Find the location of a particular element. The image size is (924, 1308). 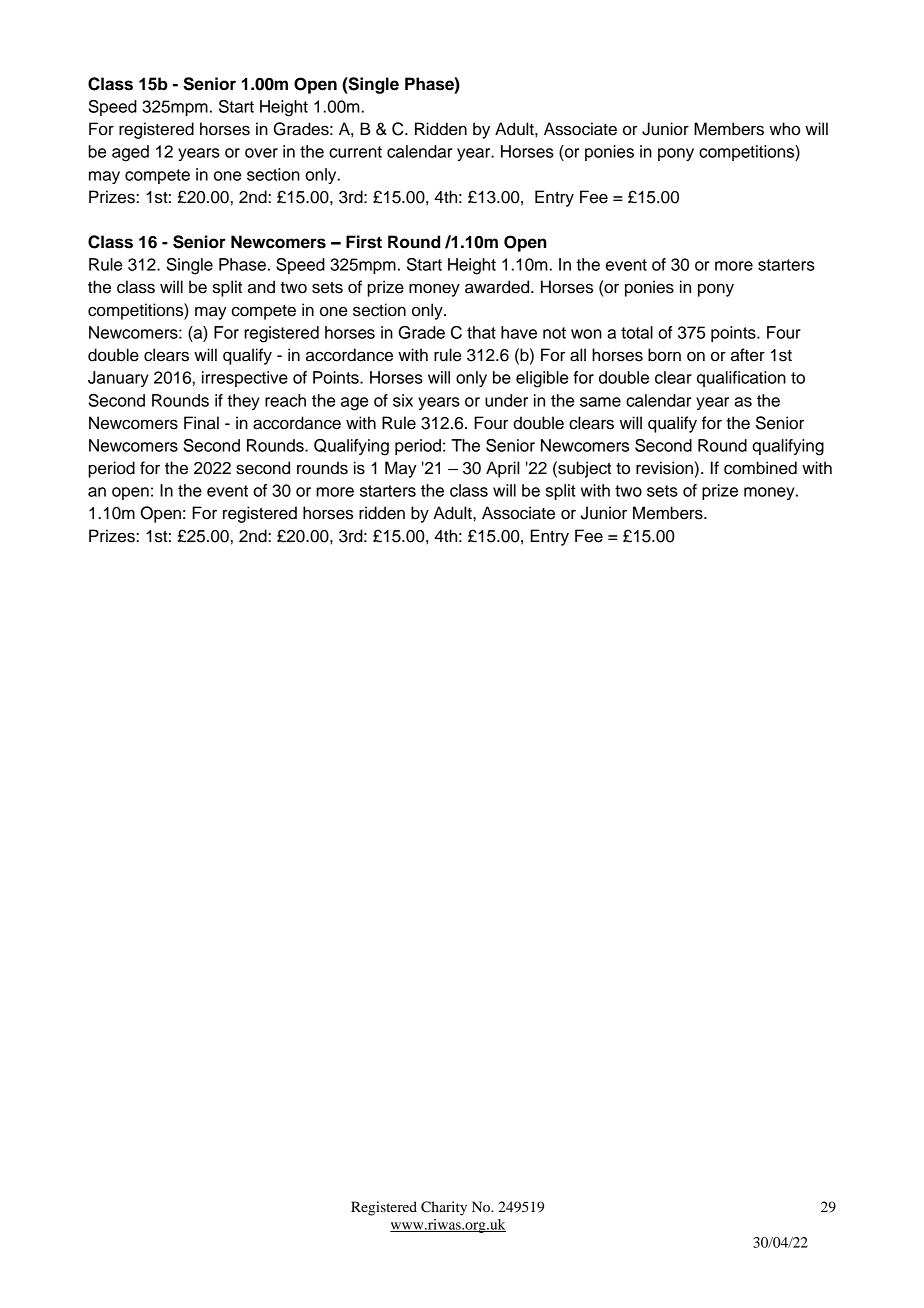

they is located at coordinates (243, 402).
